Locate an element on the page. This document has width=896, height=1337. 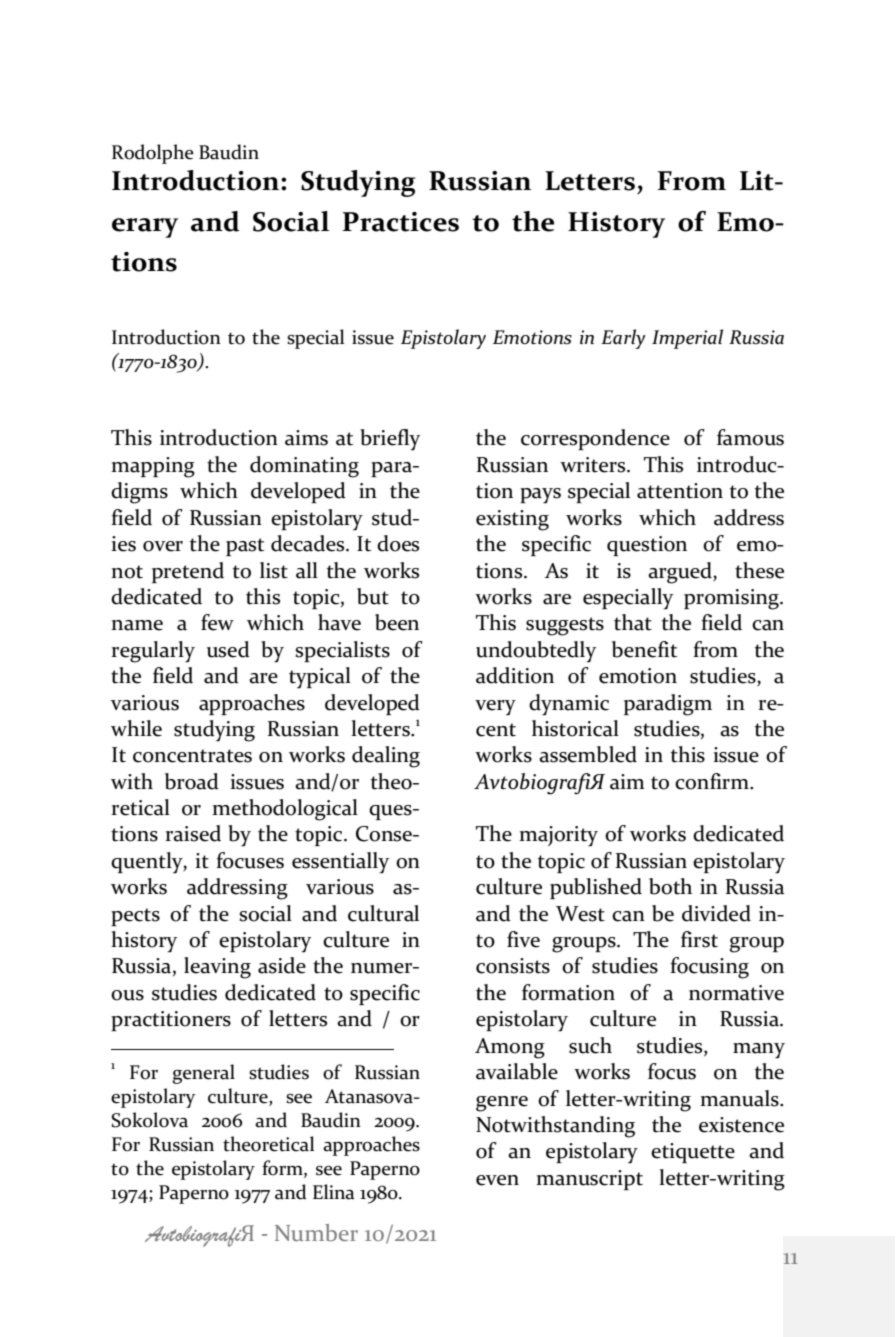
Early is located at coordinates (623, 339).
